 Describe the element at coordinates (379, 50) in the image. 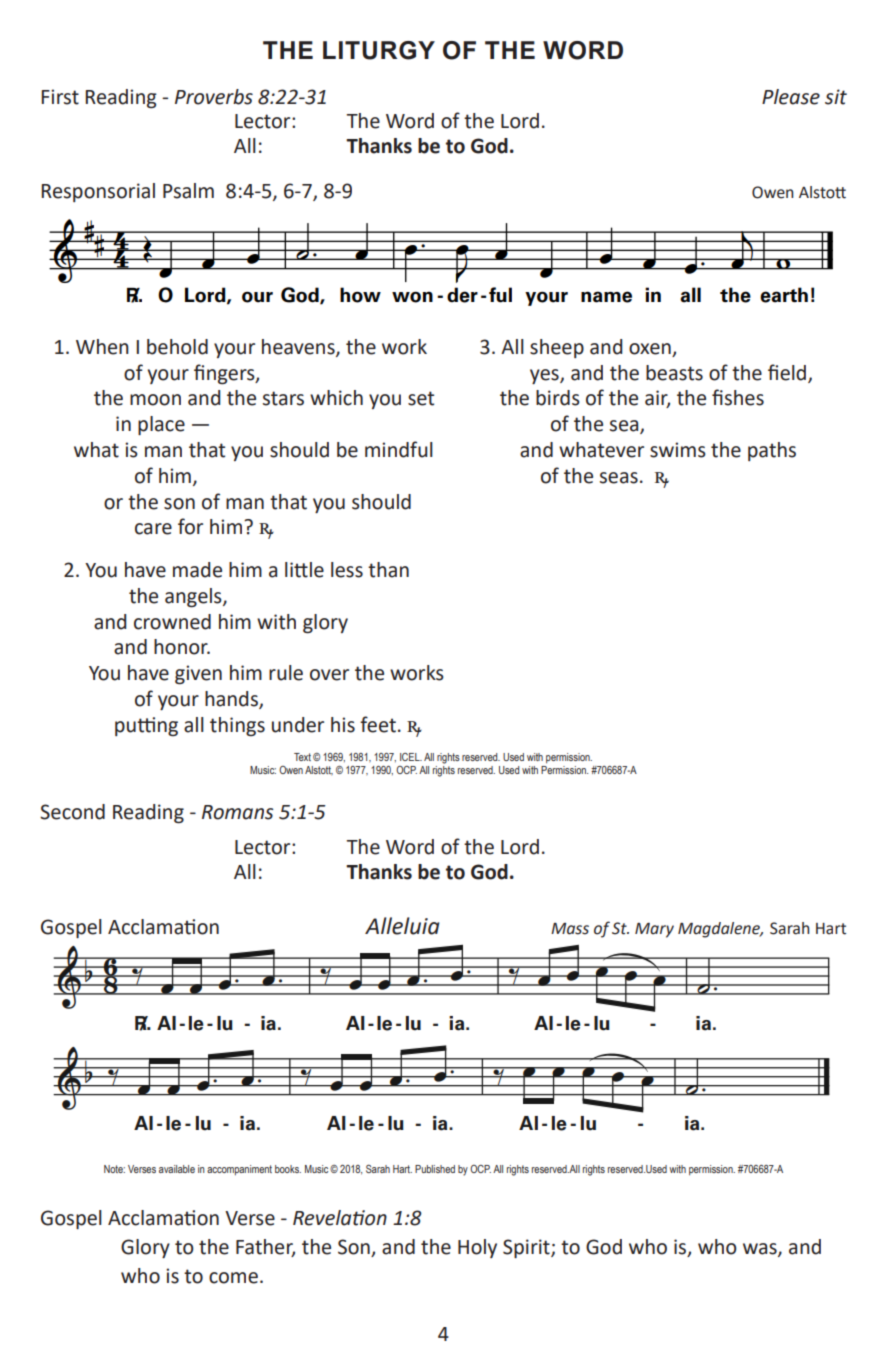

I see `LITURGY` at that location.
